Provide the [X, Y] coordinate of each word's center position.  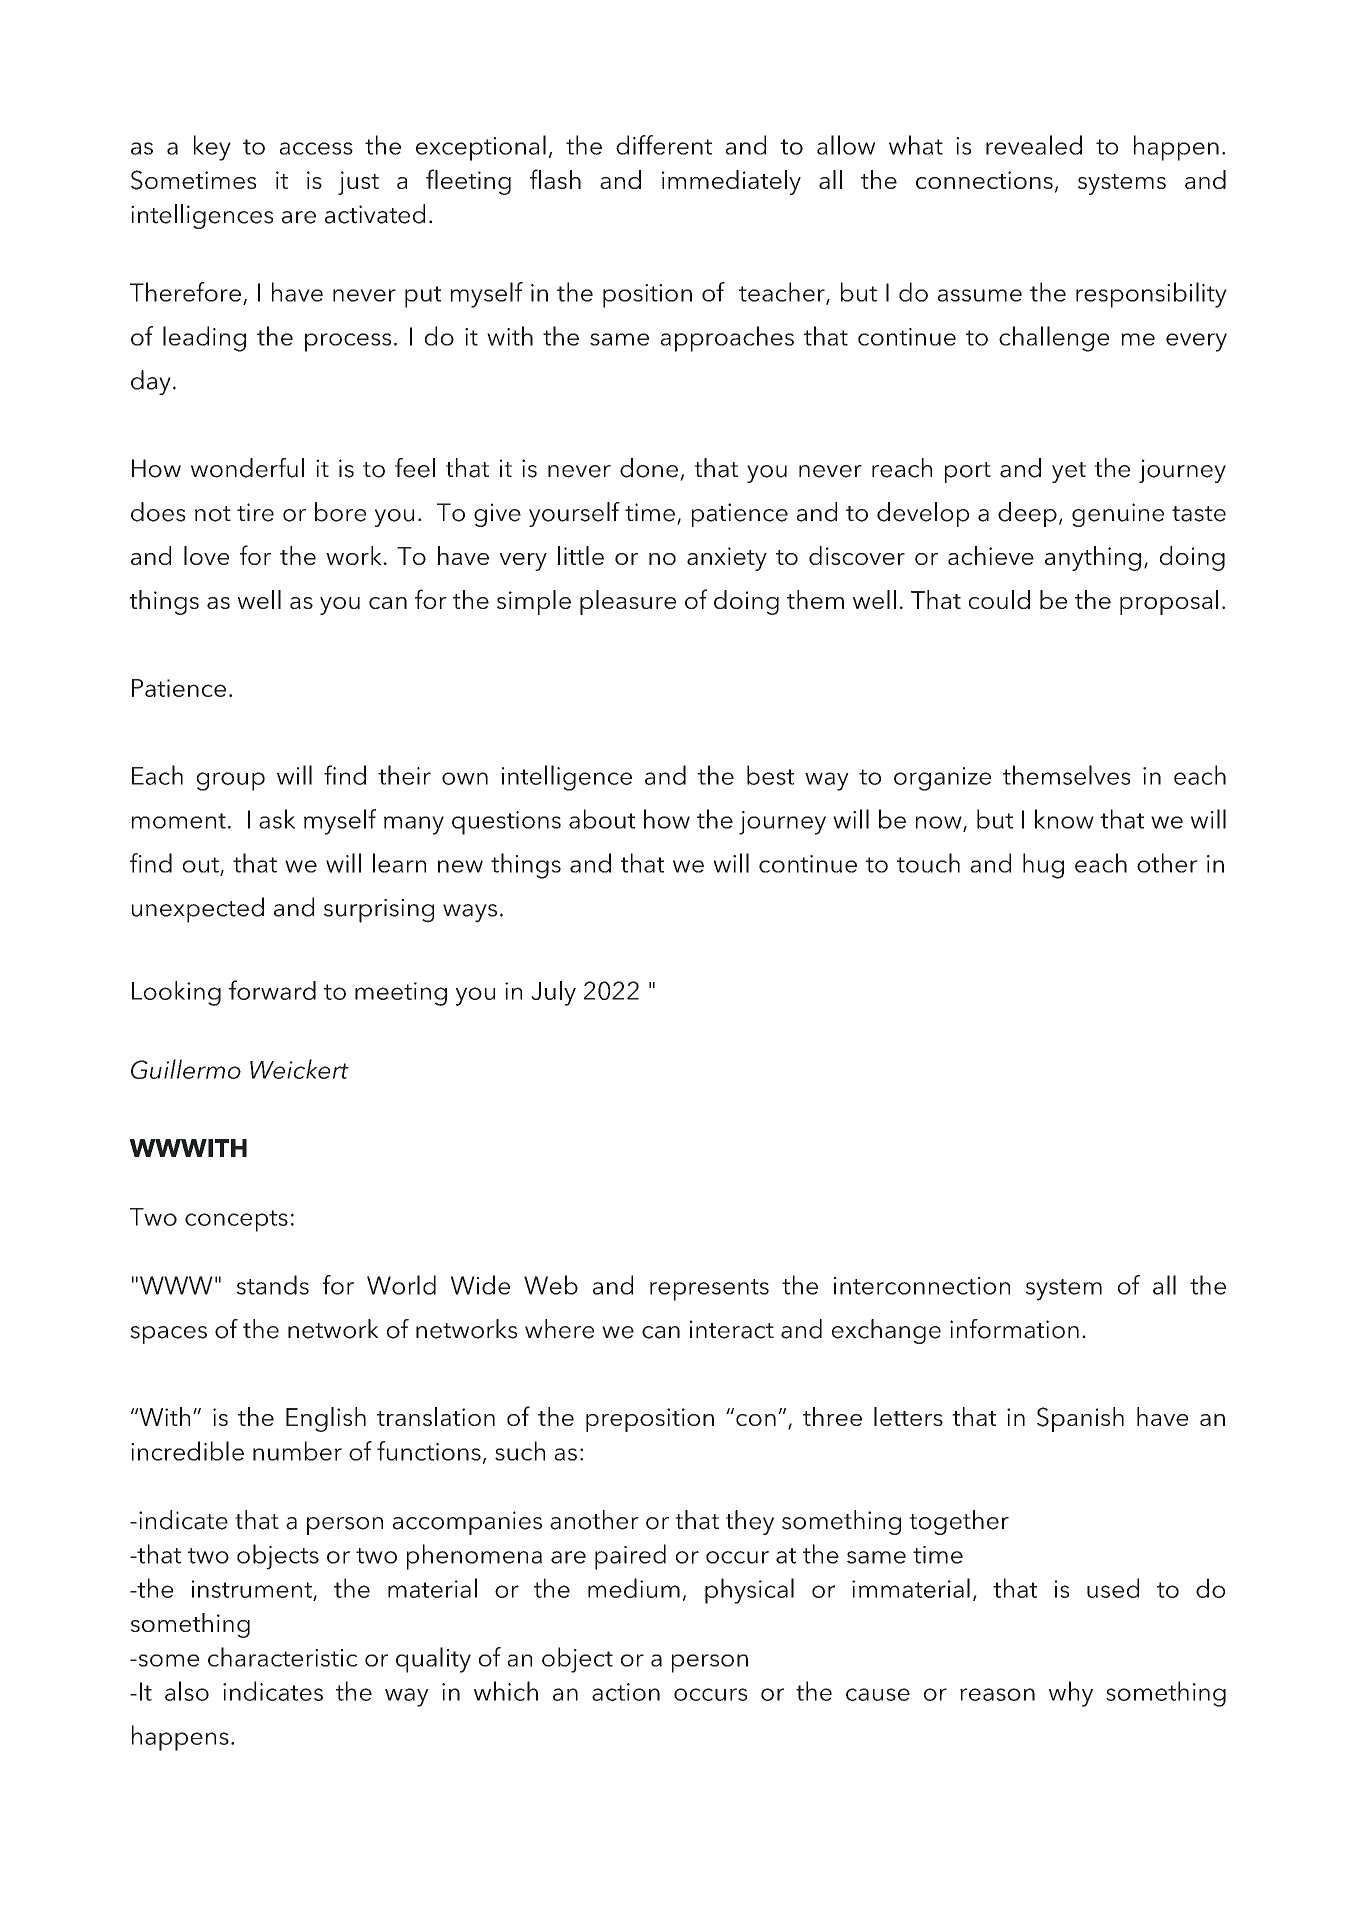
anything [1093, 558]
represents [709, 1290]
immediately [731, 182]
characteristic [283, 1657]
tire [255, 512]
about [602, 819]
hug [1043, 866]
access [316, 148]
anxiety [727, 559]
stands [273, 1285]
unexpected [198, 910]
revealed [1034, 145]
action [626, 1692]
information [1014, 1329]
